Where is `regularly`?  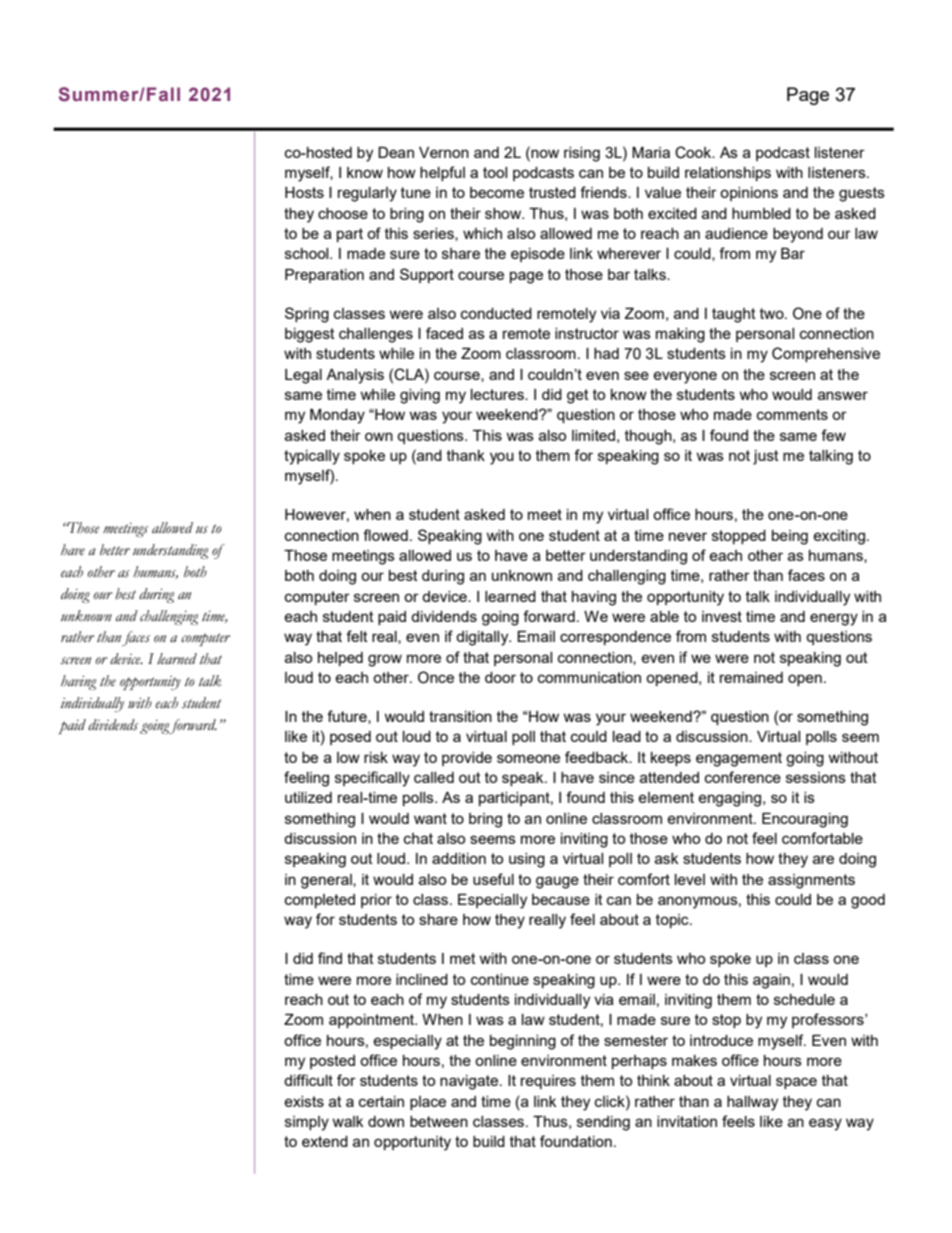 regularly is located at coordinates (367, 194).
